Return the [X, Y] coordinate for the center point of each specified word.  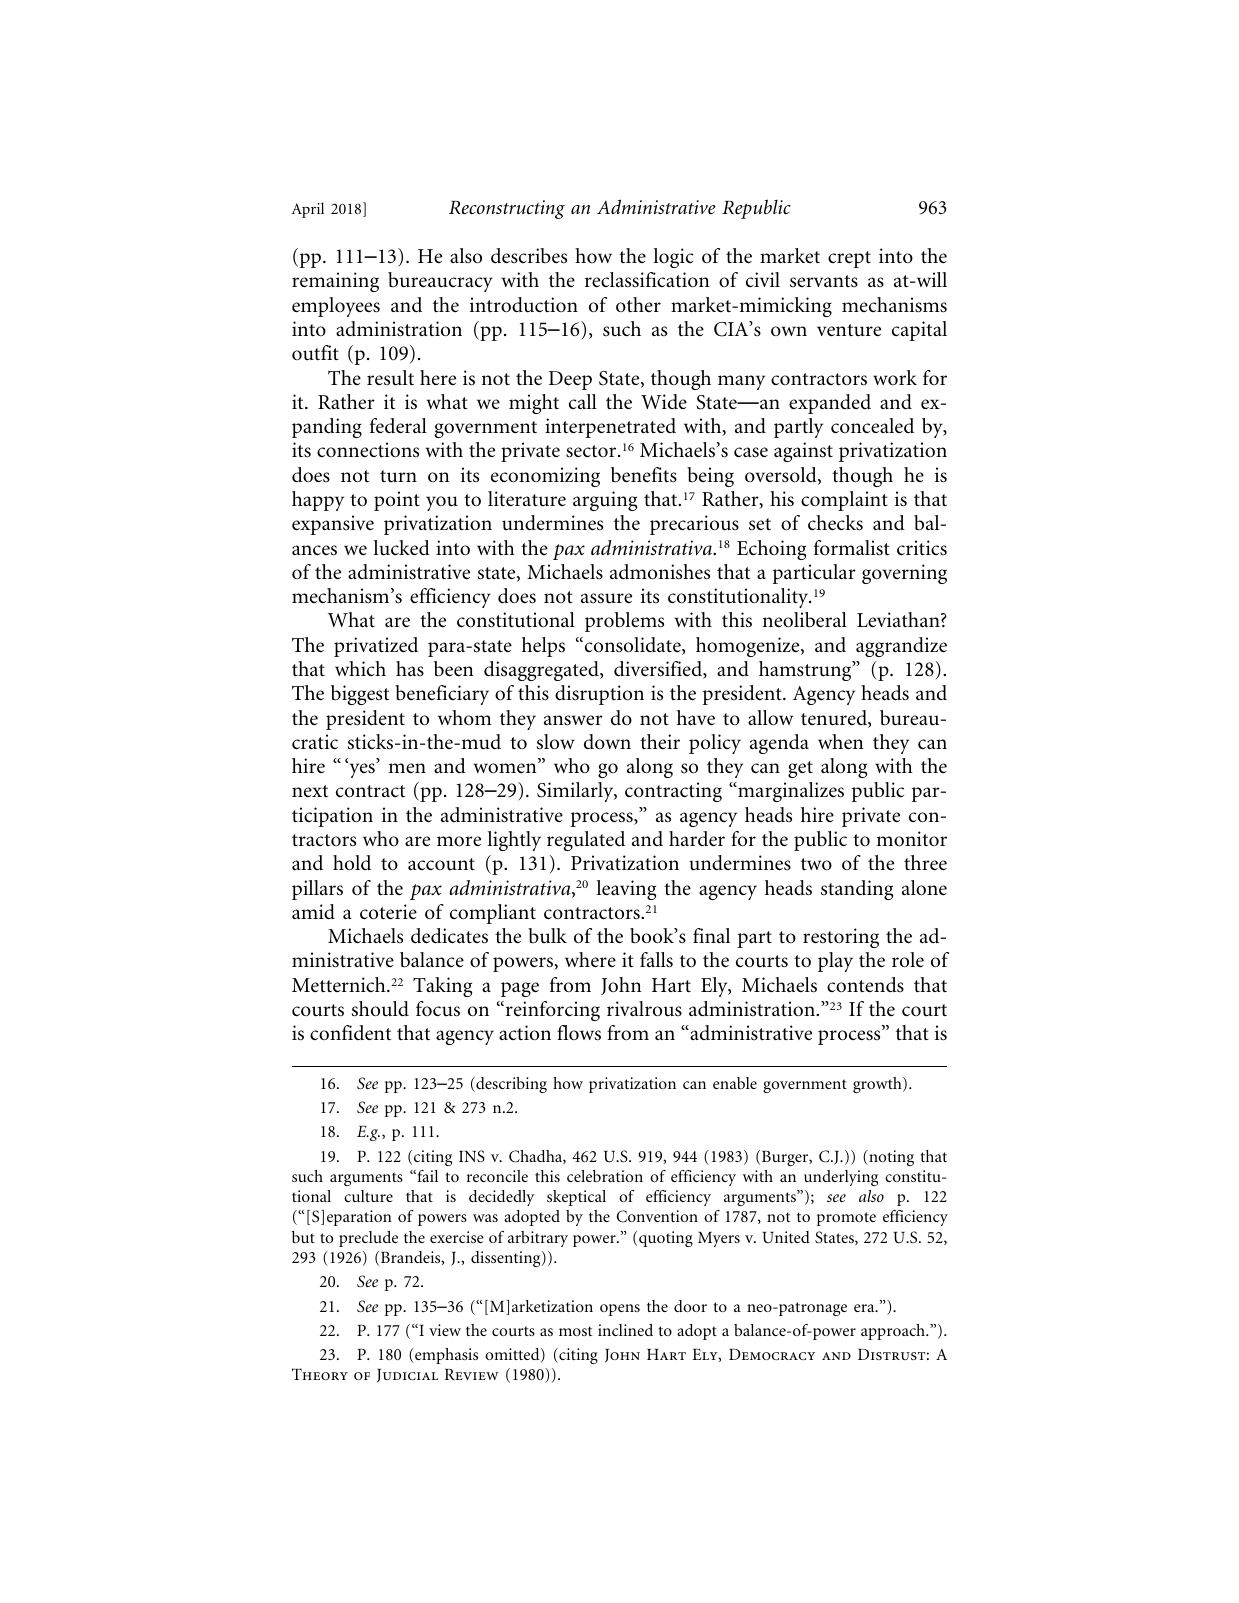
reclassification [647, 280]
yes [362, 770]
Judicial [407, 1375]
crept [849, 259]
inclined [625, 1330]
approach [894, 1332]
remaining [335, 282]
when [841, 742]
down [607, 741]
